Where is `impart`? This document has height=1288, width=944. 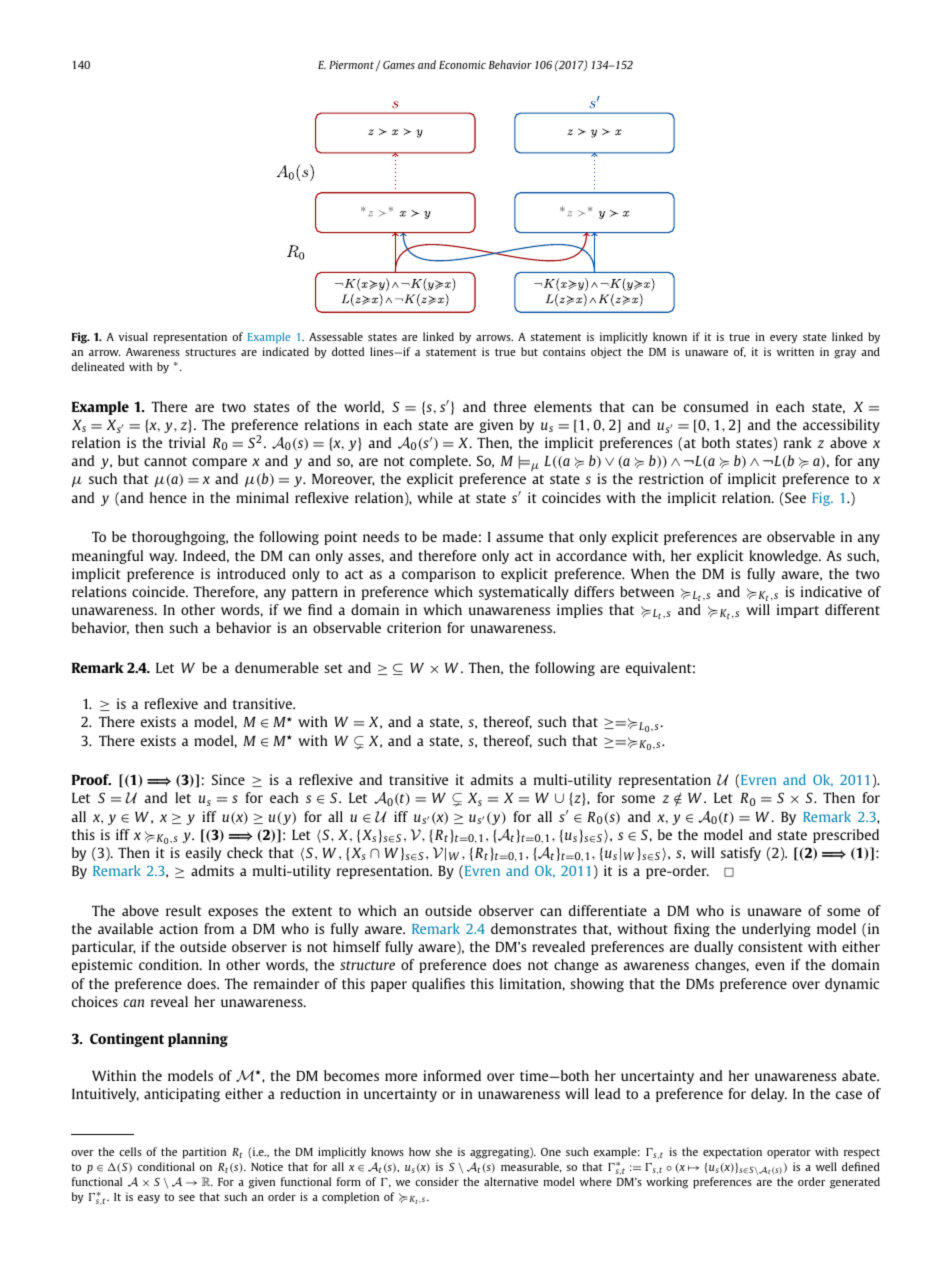
impart is located at coordinates (798, 611).
